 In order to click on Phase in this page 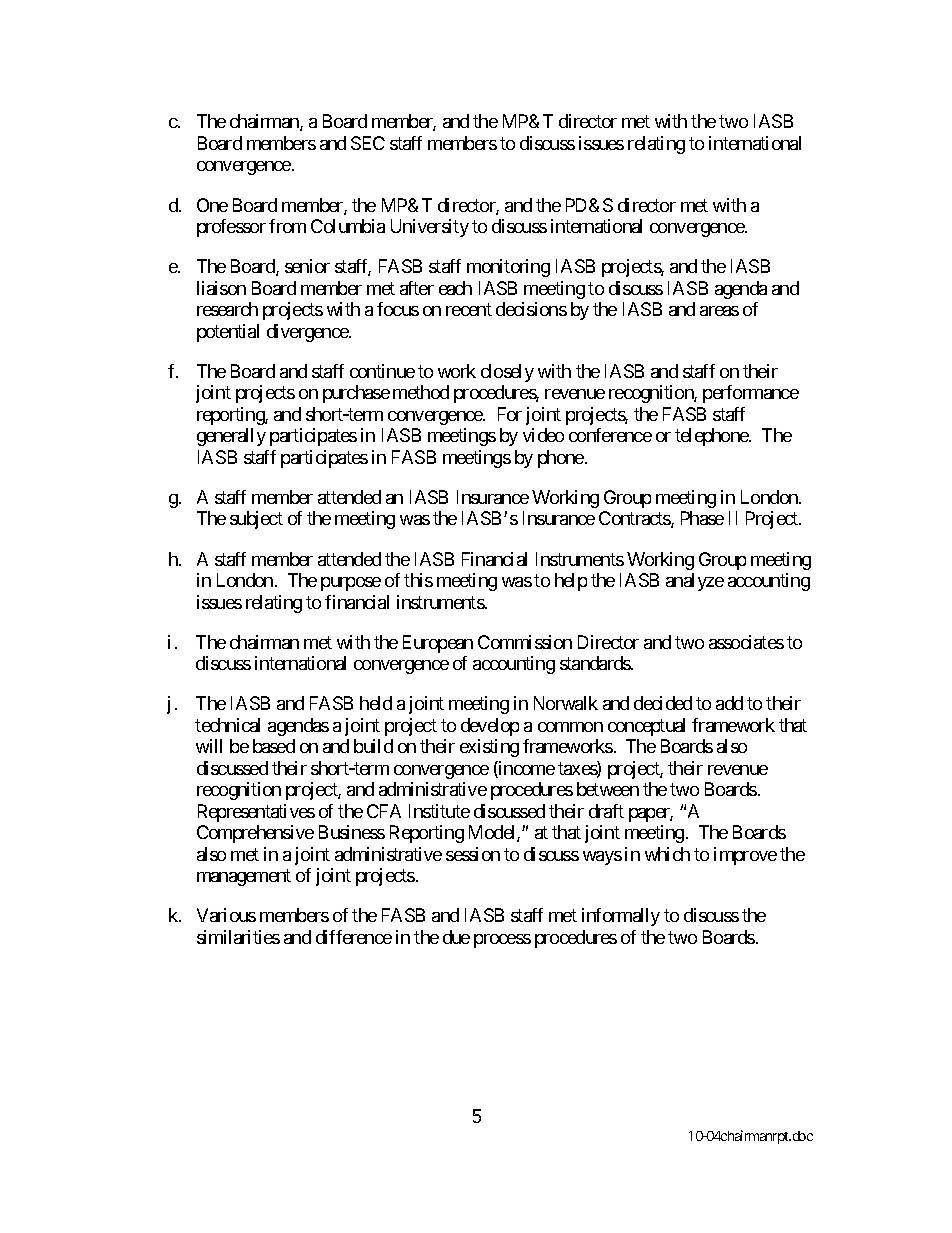, I will do `click(702, 518)`.
